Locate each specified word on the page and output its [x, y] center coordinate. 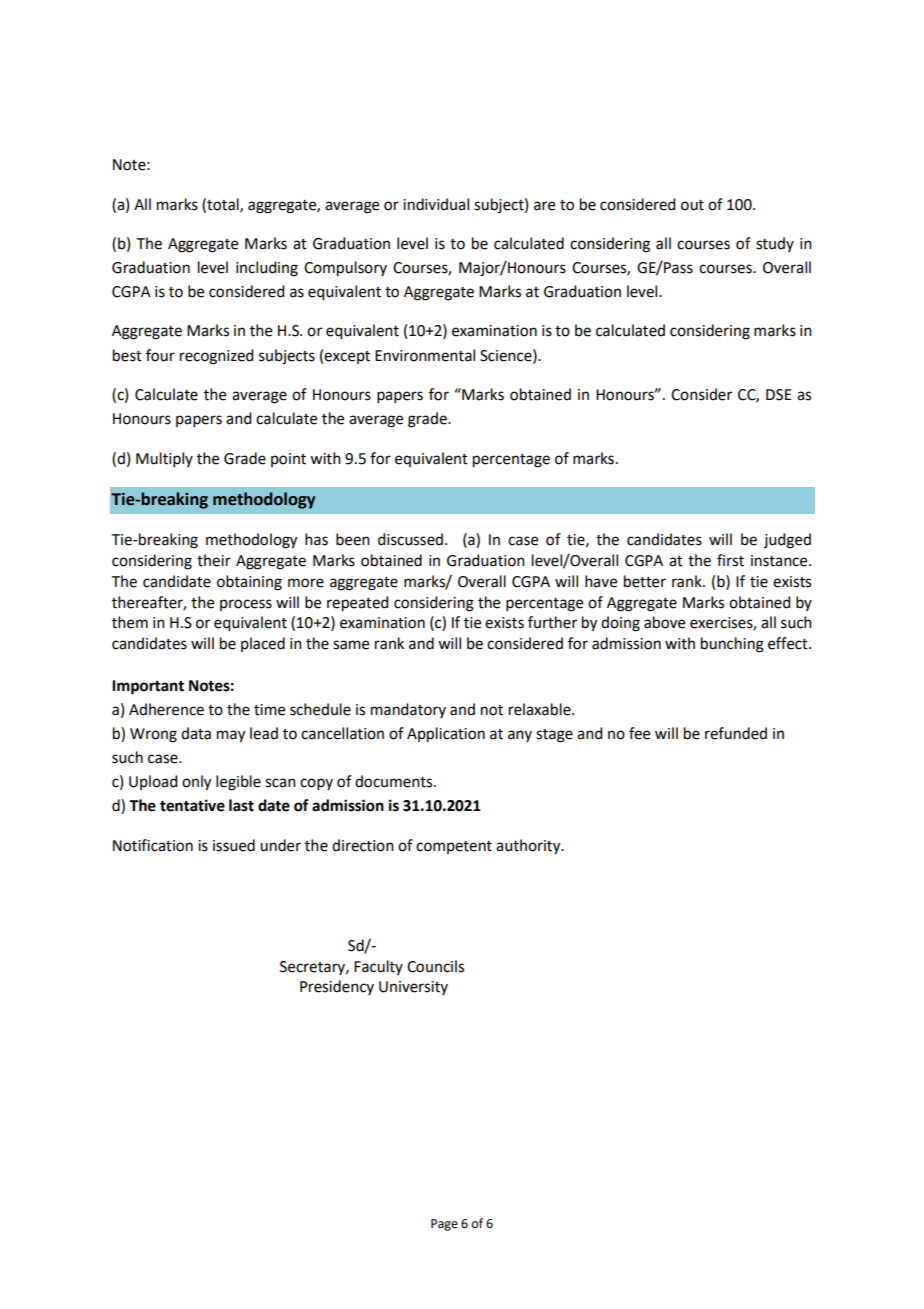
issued [234, 845]
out [692, 205]
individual [436, 204]
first [730, 560]
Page [444, 1225]
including [267, 269]
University [413, 988]
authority [529, 847]
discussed [410, 539]
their [214, 560]
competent [454, 847]
